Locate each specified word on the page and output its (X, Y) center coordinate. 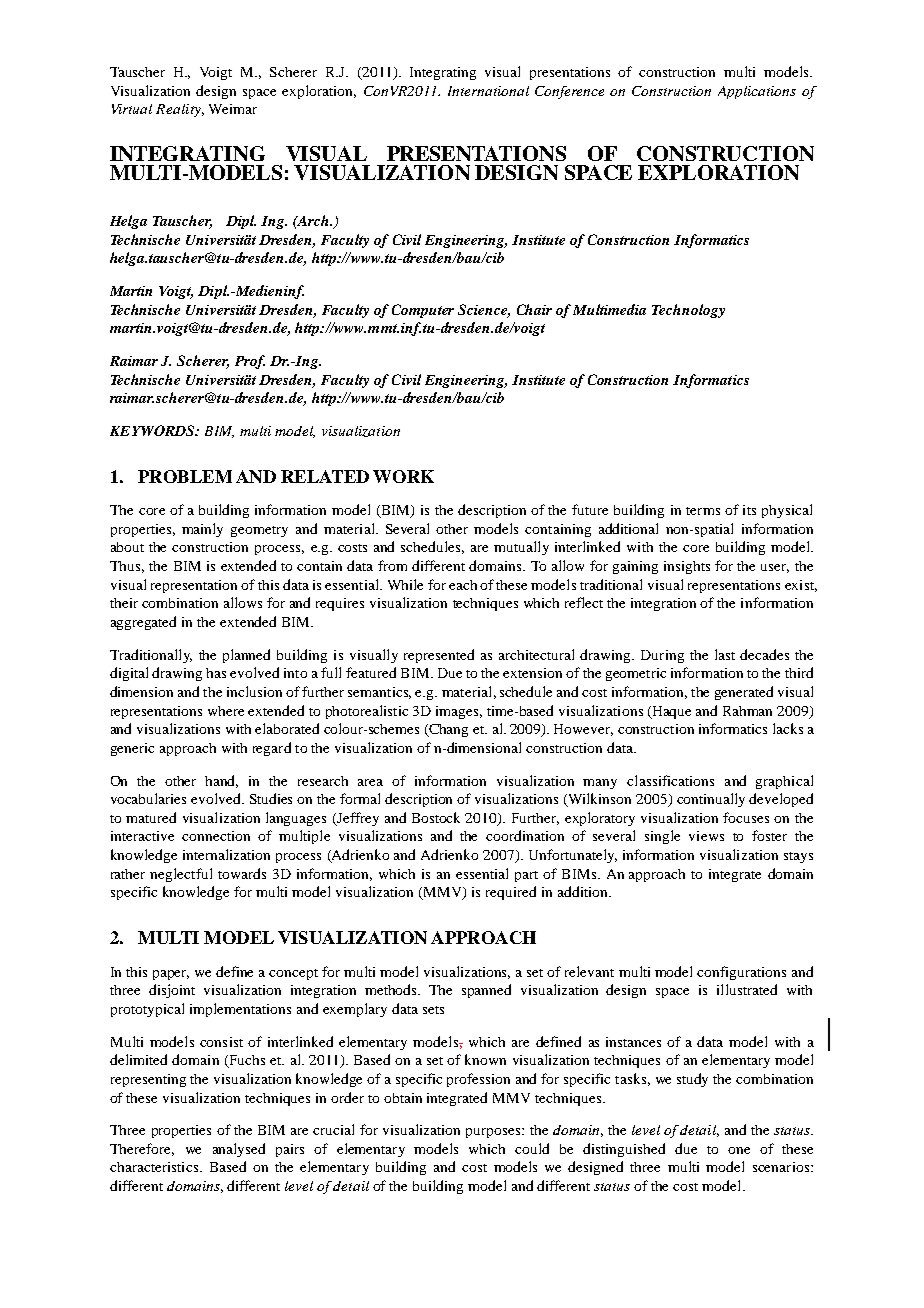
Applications (757, 92)
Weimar (233, 109)
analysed (239, 1150)
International (488, 91)
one (739, 1150)
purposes (494, 1133)
